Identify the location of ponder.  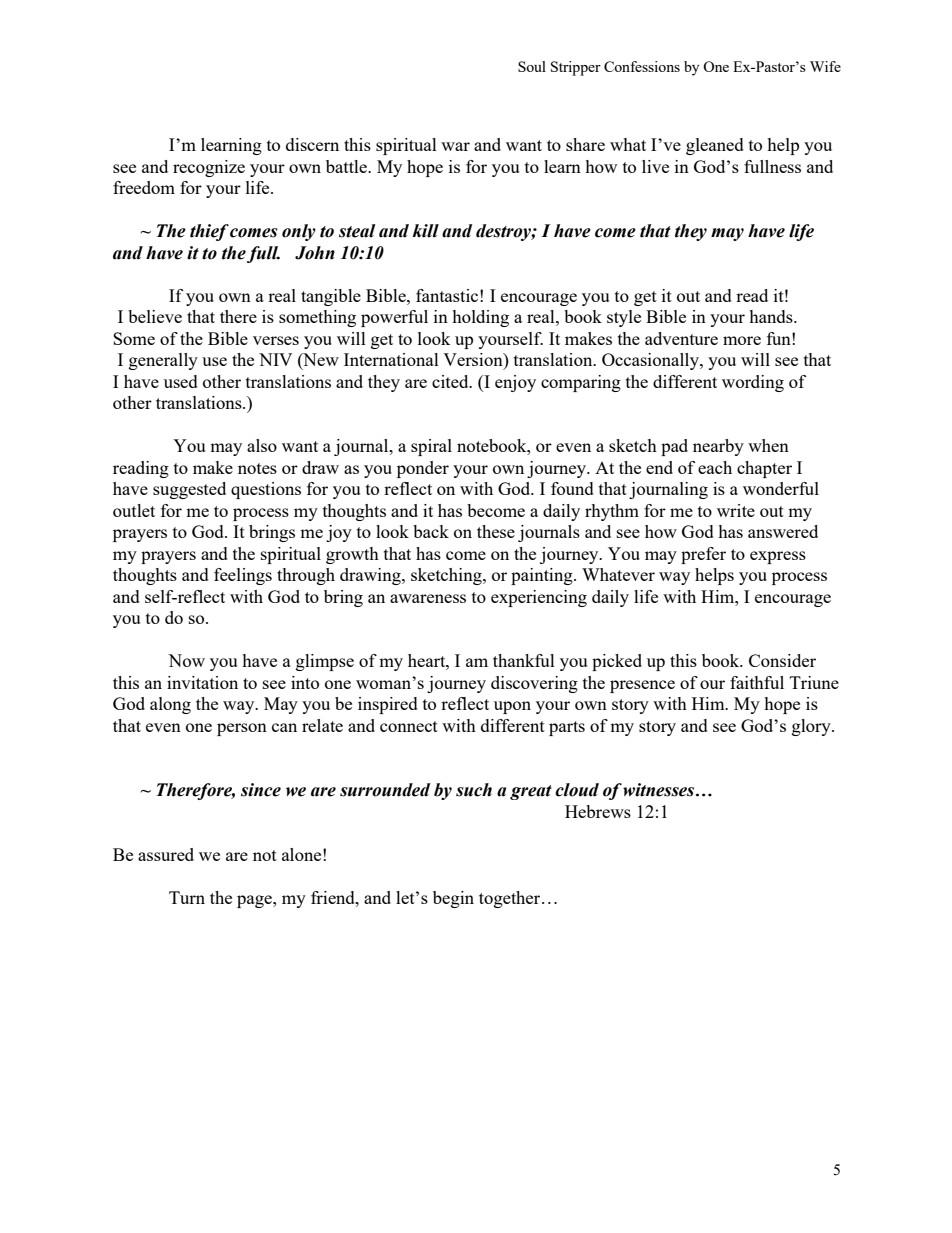
(423, 469).
